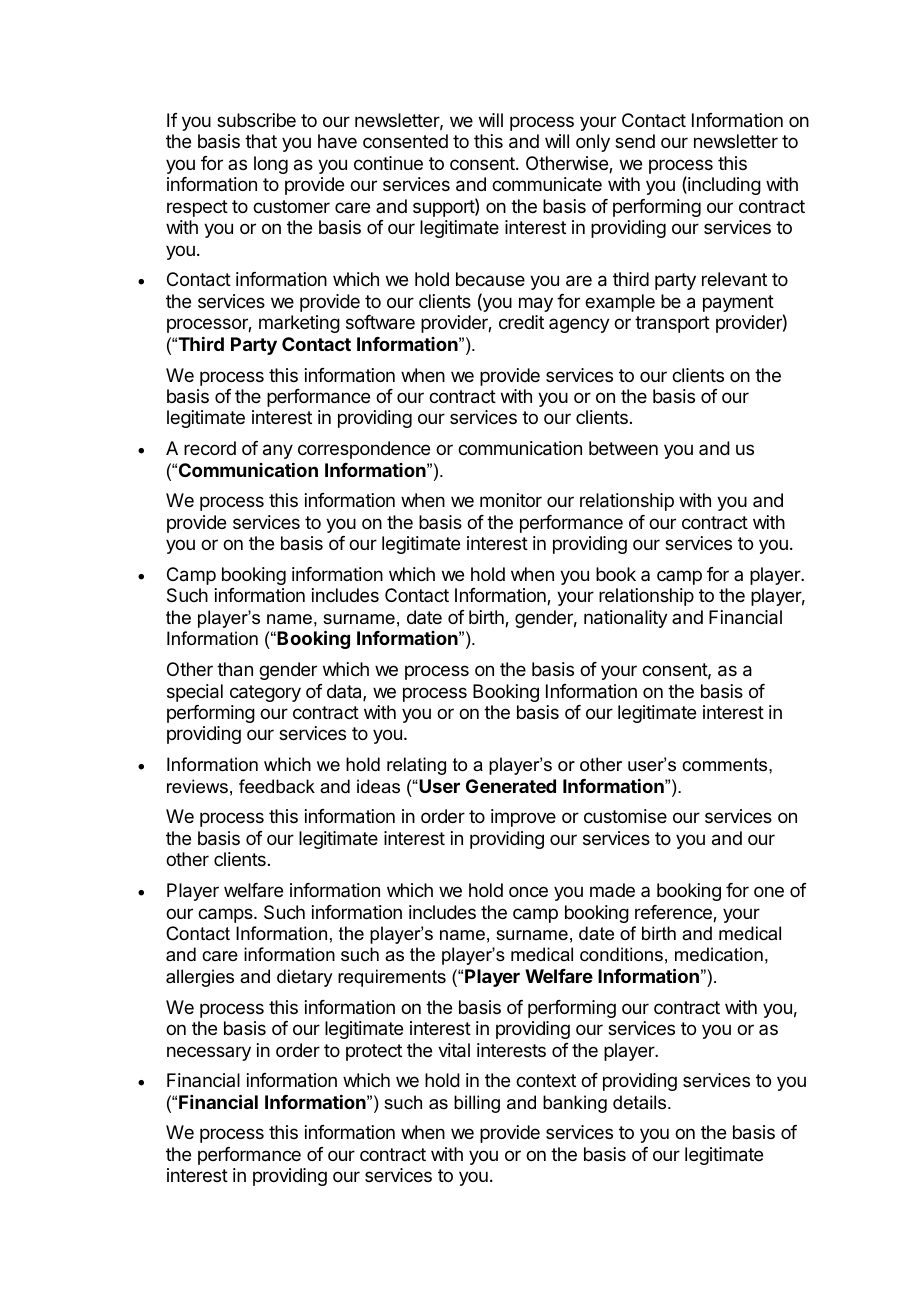  What do you see at coordinates (626, 619) in the document?
I see `nationality` at bounding box center [626, 619].
